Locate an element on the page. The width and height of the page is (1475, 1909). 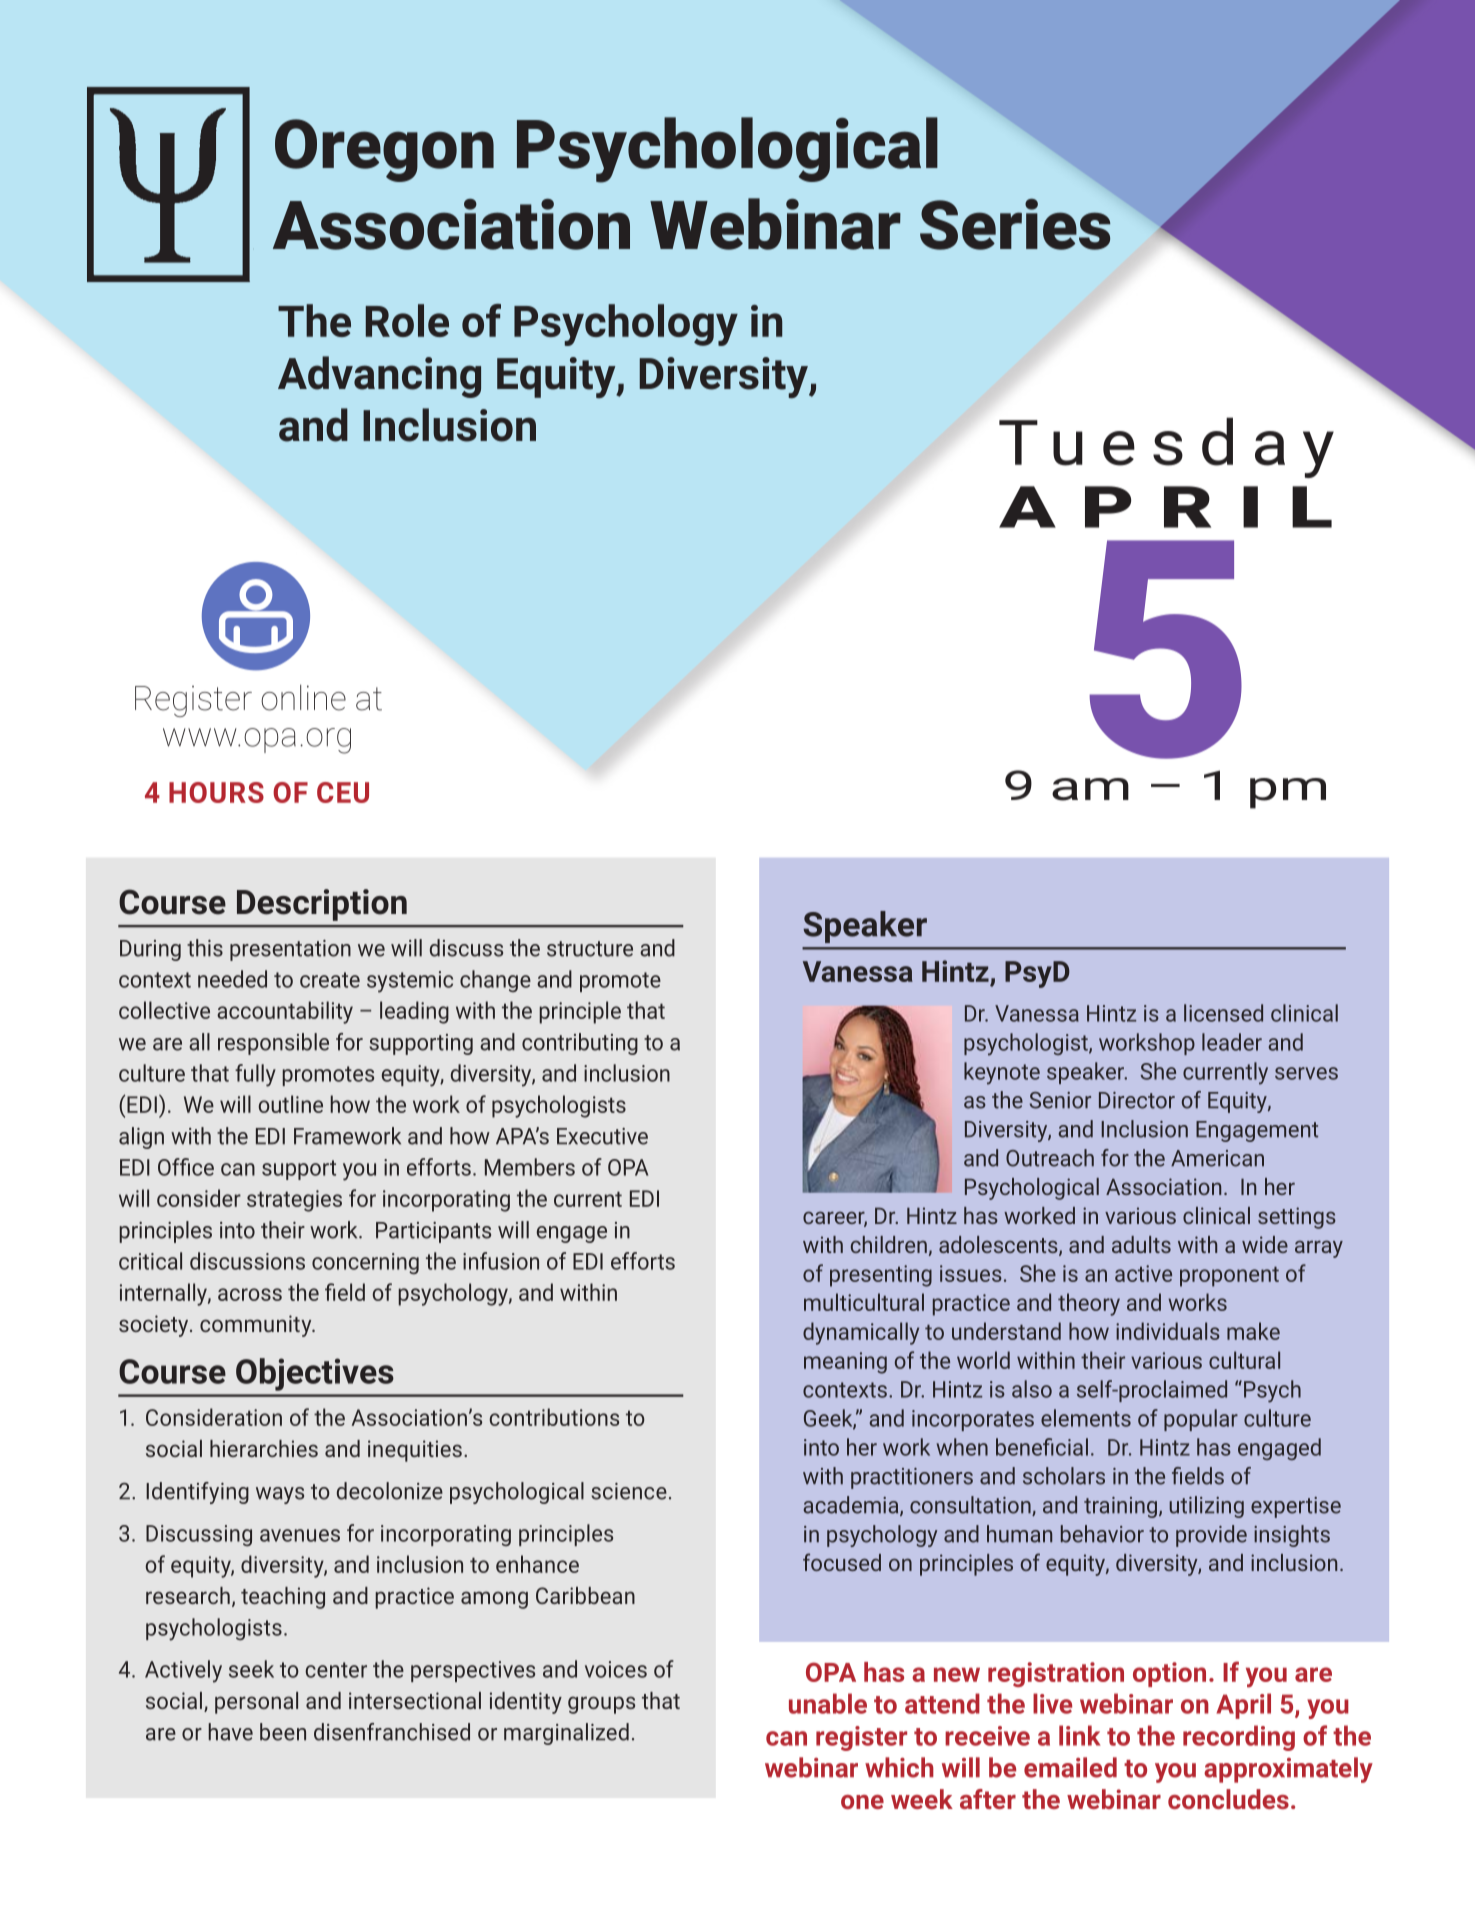
Oregon is located at coordinates (384, 150).
